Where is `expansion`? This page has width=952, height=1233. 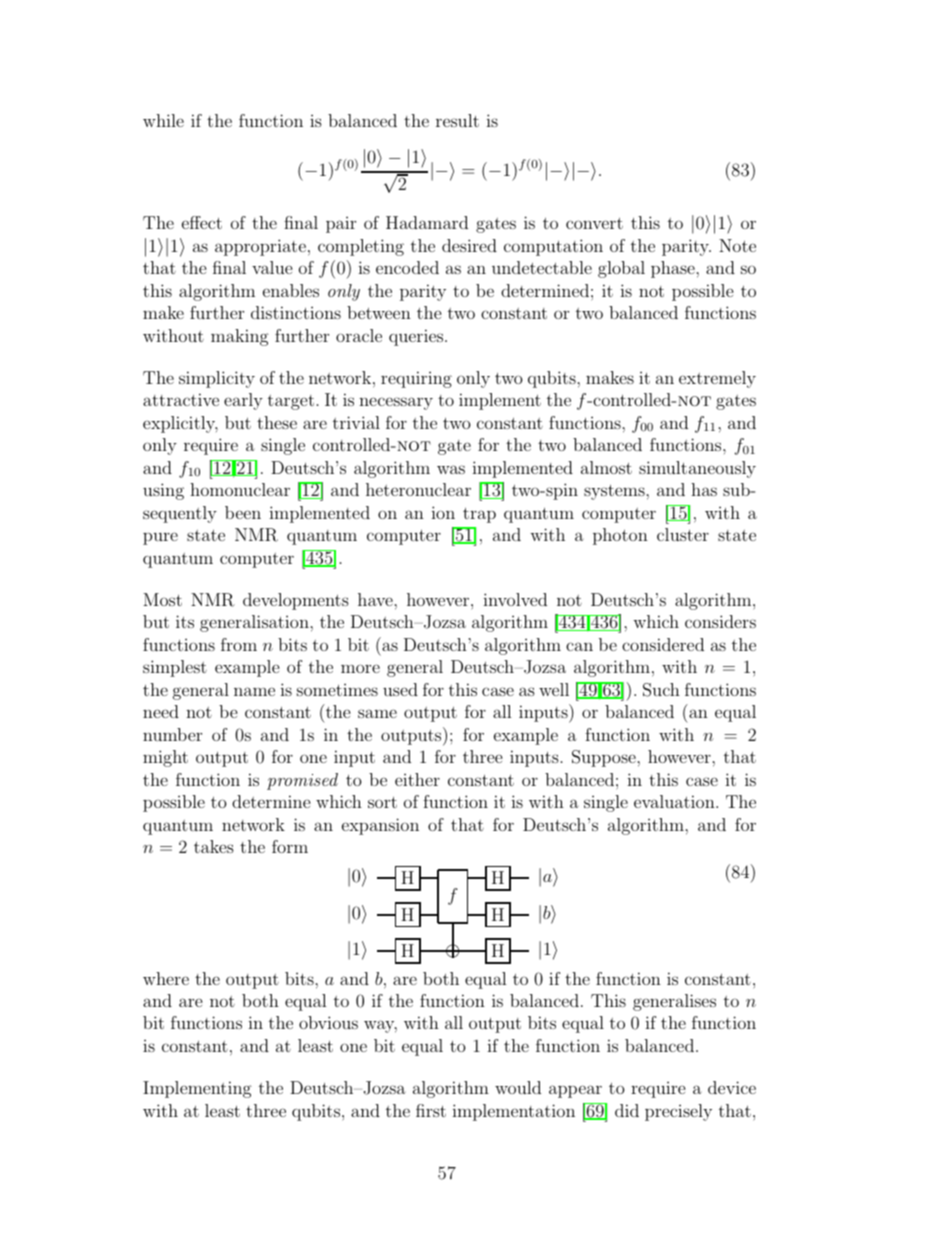
expansion is located at coordinates (380, 826).
